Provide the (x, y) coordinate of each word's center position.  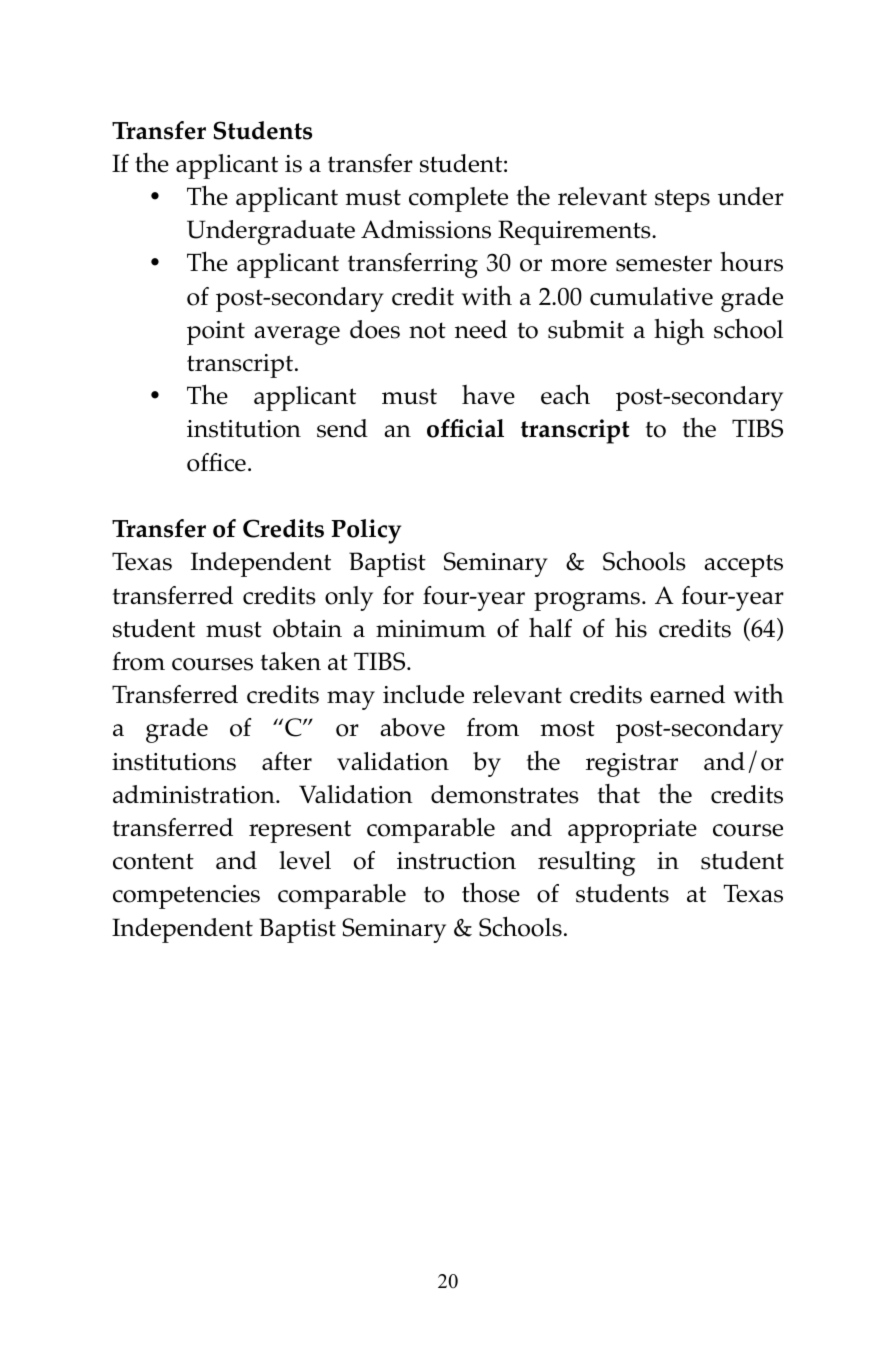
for (398, 595)
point (216, 333)
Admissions (426, 229)
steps (682, 200)
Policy (366, 531)
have (488, 395)
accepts (743, 565)
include (423, 694)
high (679, 331)
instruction (456, 861)
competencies (186, 897)
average (297, 335)
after (287, 761)
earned (687, 694)
